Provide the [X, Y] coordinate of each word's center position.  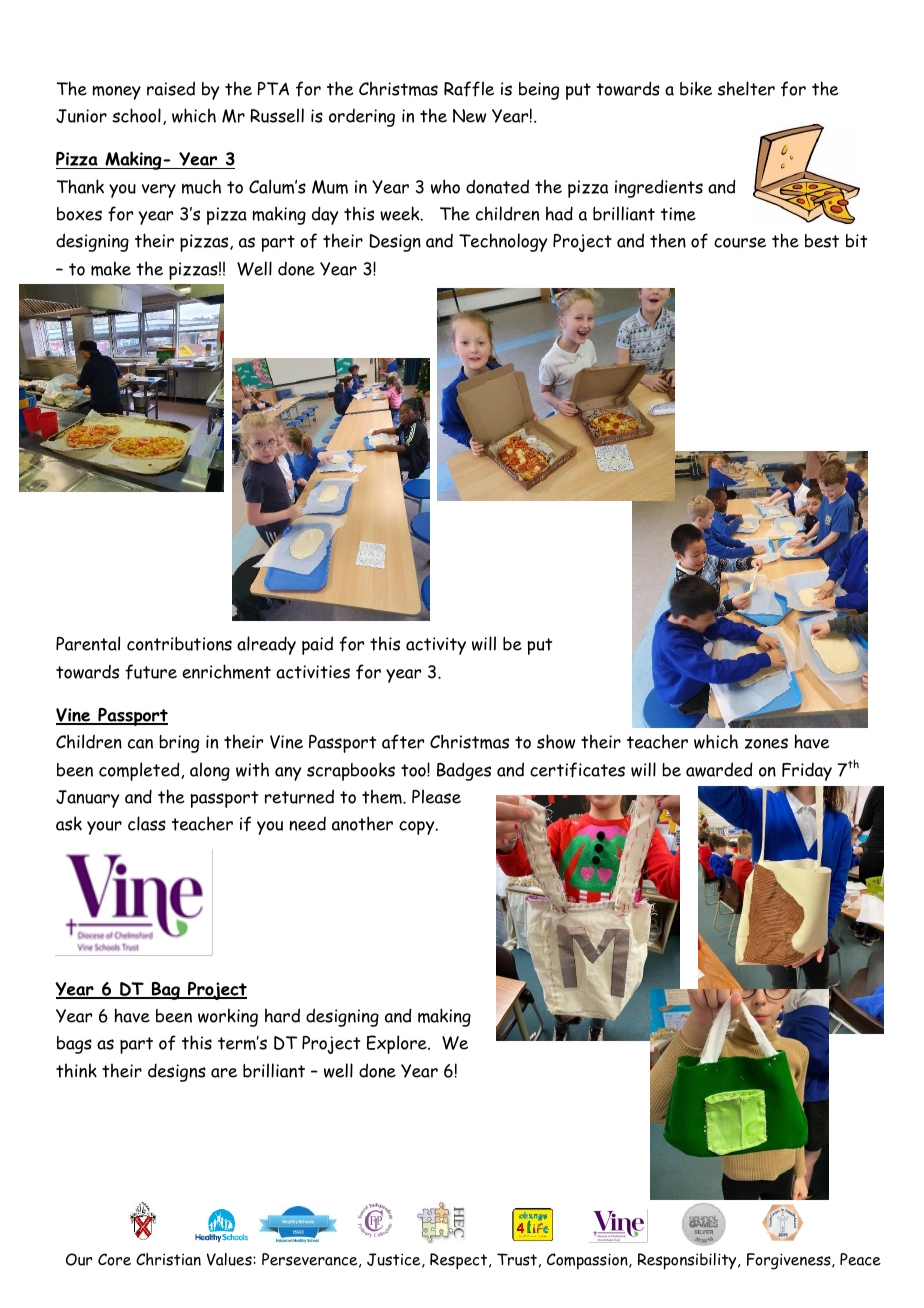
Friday [807, 772]
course [740, 242]
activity [436, 646]
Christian [168, 1259]
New [469, 116]
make [111, 268]
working [228, 1017]
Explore [398, 1044]
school [136, 115]
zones [766, 743]
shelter [746, 88]
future [151, 672]
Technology [503, 242]
